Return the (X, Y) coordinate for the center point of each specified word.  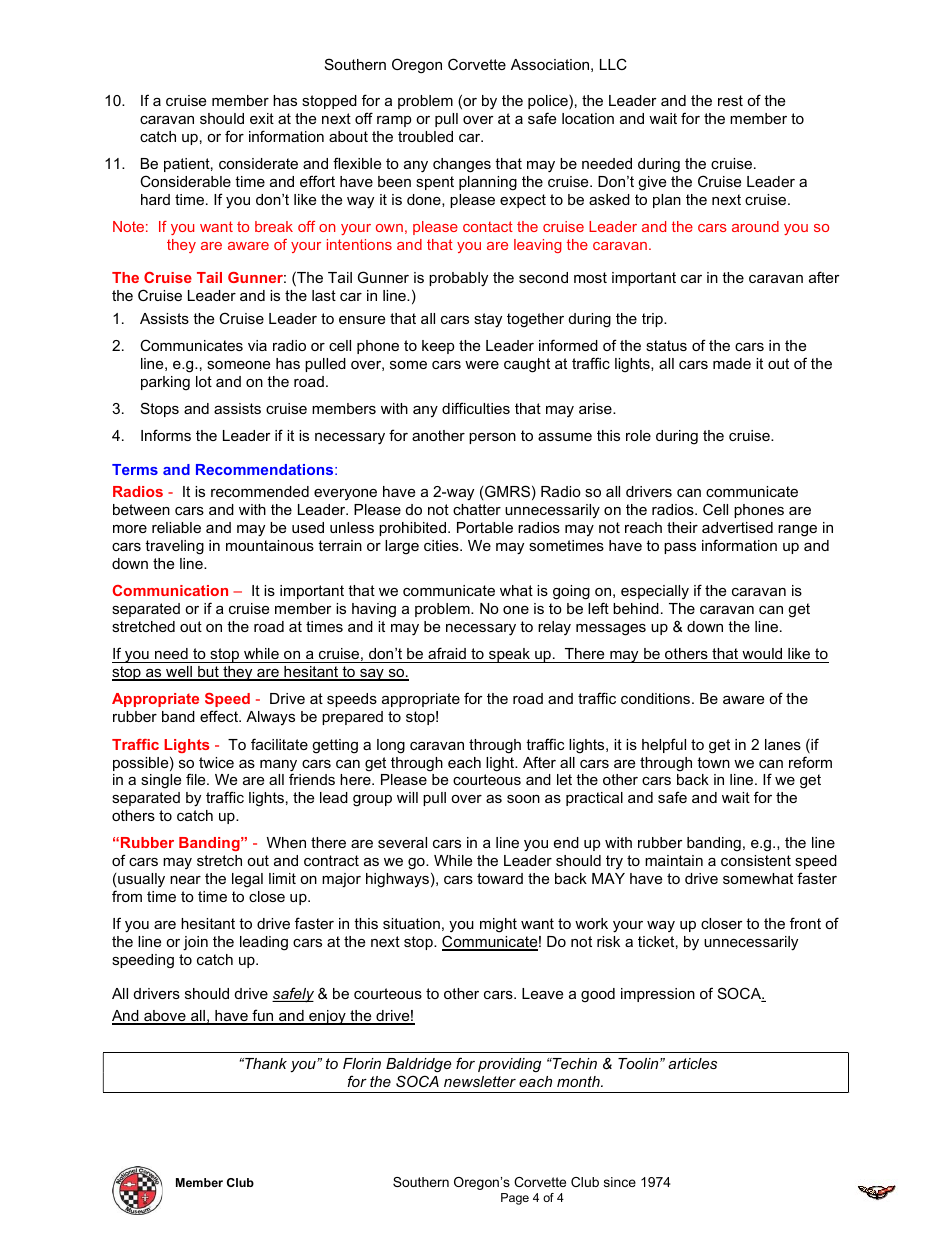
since (620, 1182)
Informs (166, 435)
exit (262, 118)
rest (730, 100)
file (197, 779)
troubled (425, 136)
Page (515, 1199)
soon (523, 799)
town (713, 762)
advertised (737, 527)
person (492, 438)
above (165, 1017)
